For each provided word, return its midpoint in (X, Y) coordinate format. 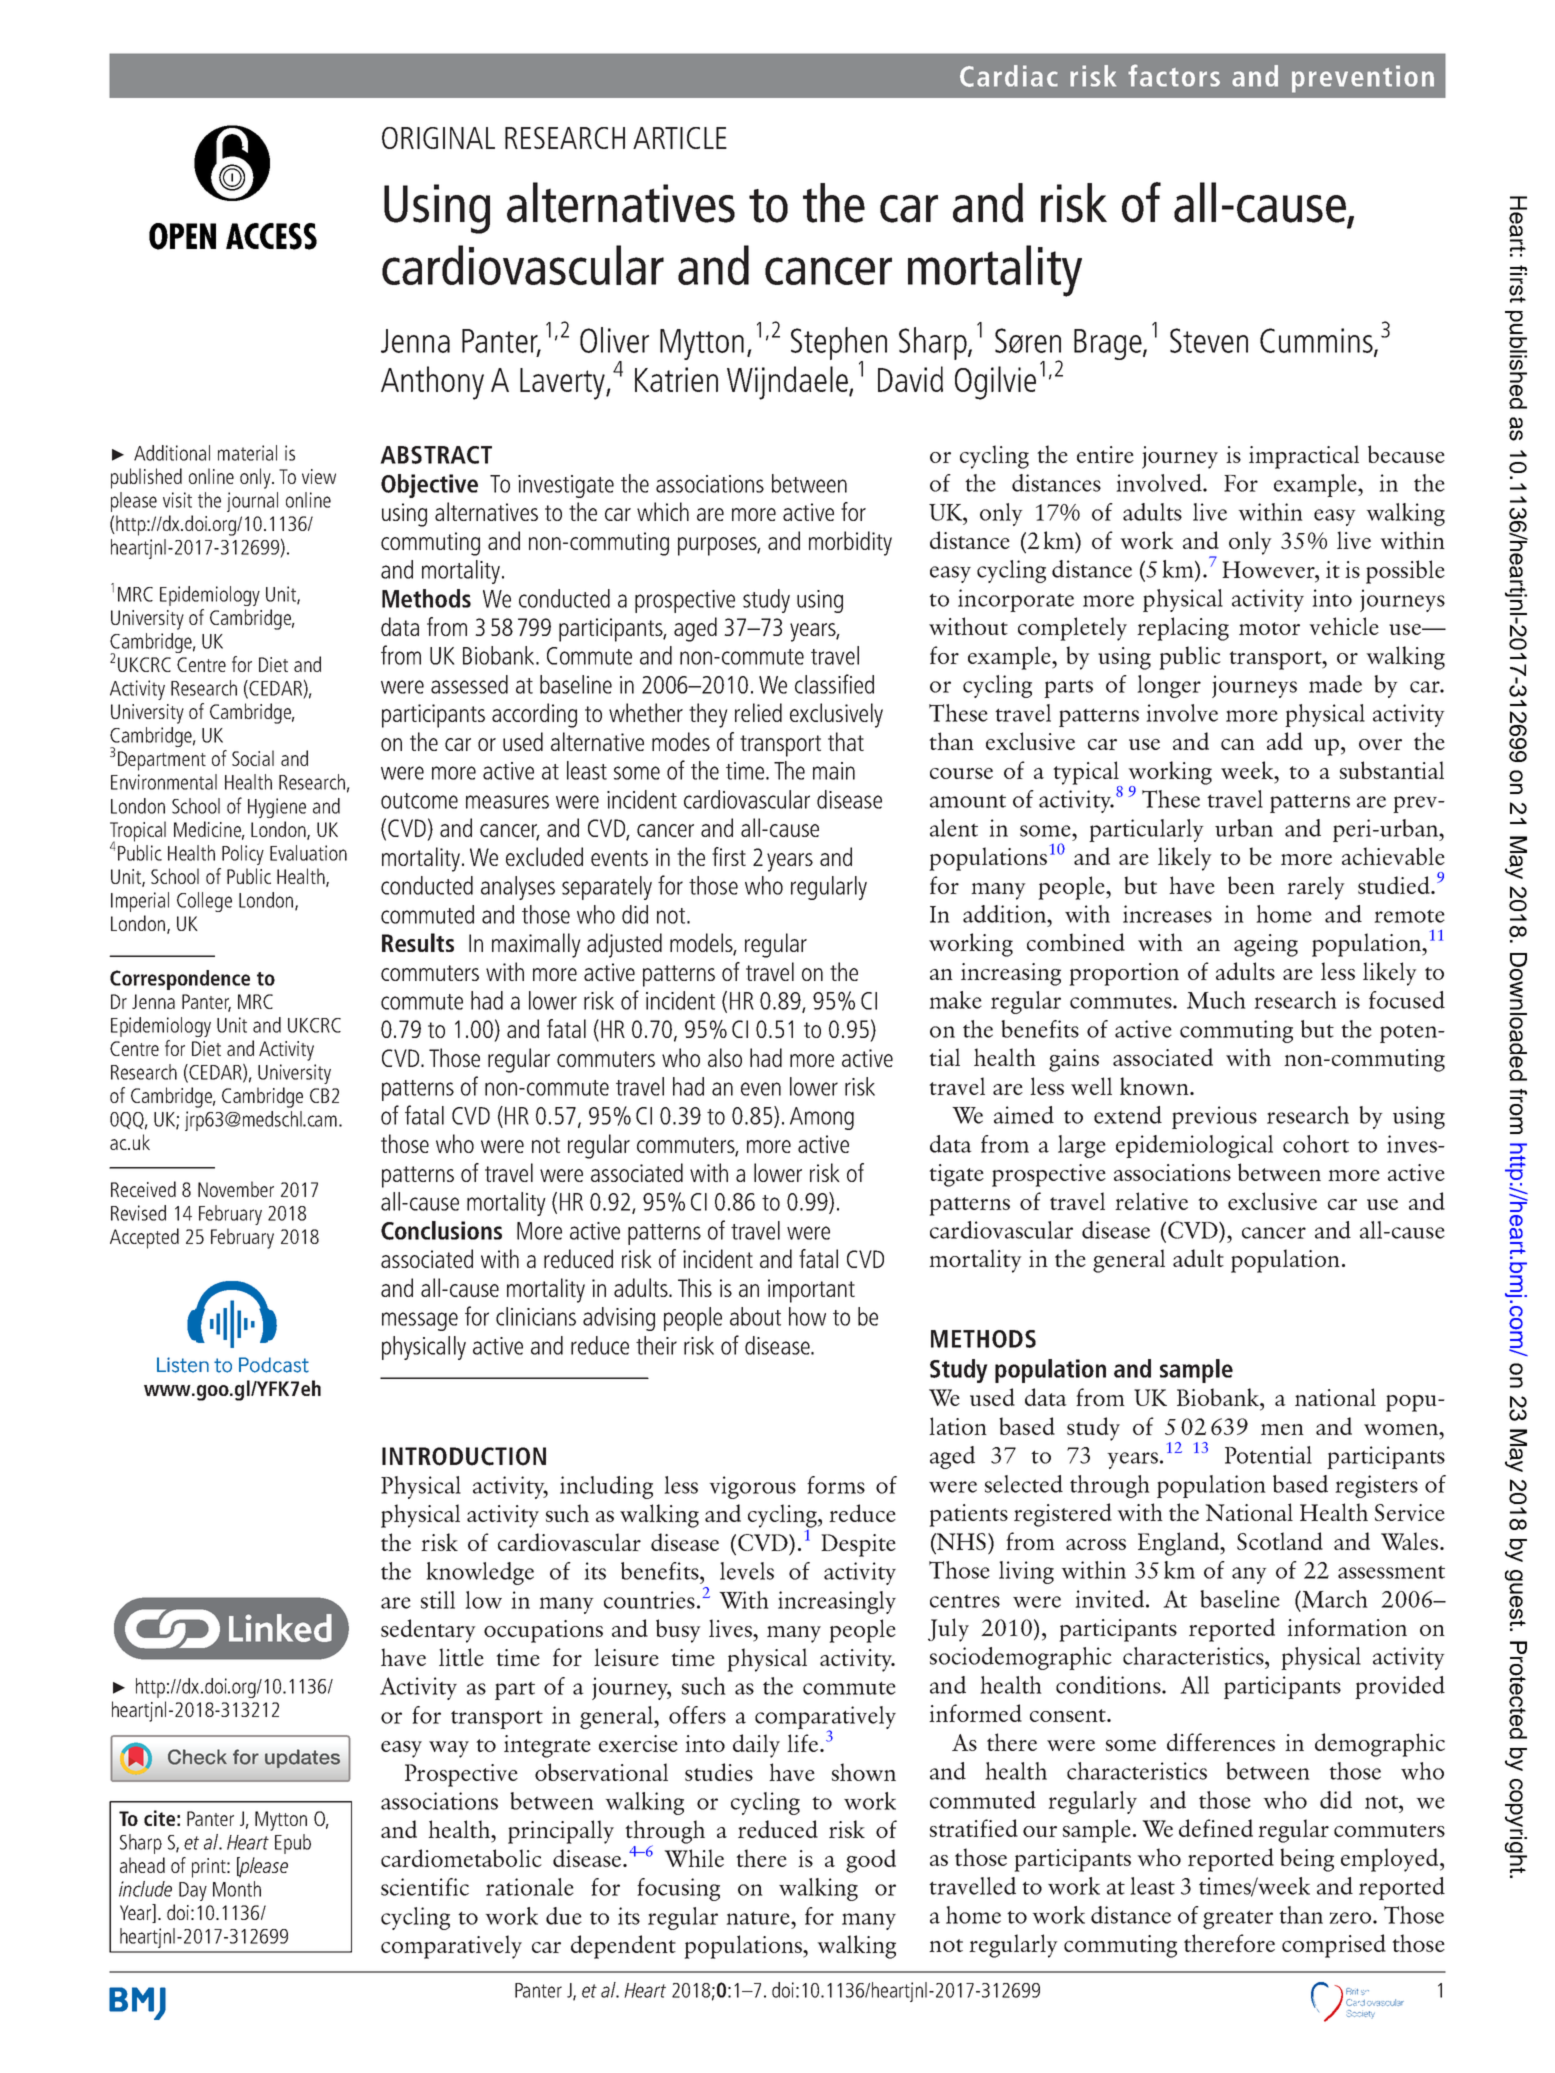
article (680, 138)
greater (1238, 1919)
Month (237, 1889)
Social (253, 758)
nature (759, 1918)
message (420, 1321)
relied (758, 712)
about (755, 1316)
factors (1174, 75)
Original (438, 138)
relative (1151, 1201)
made (1335, 684)
